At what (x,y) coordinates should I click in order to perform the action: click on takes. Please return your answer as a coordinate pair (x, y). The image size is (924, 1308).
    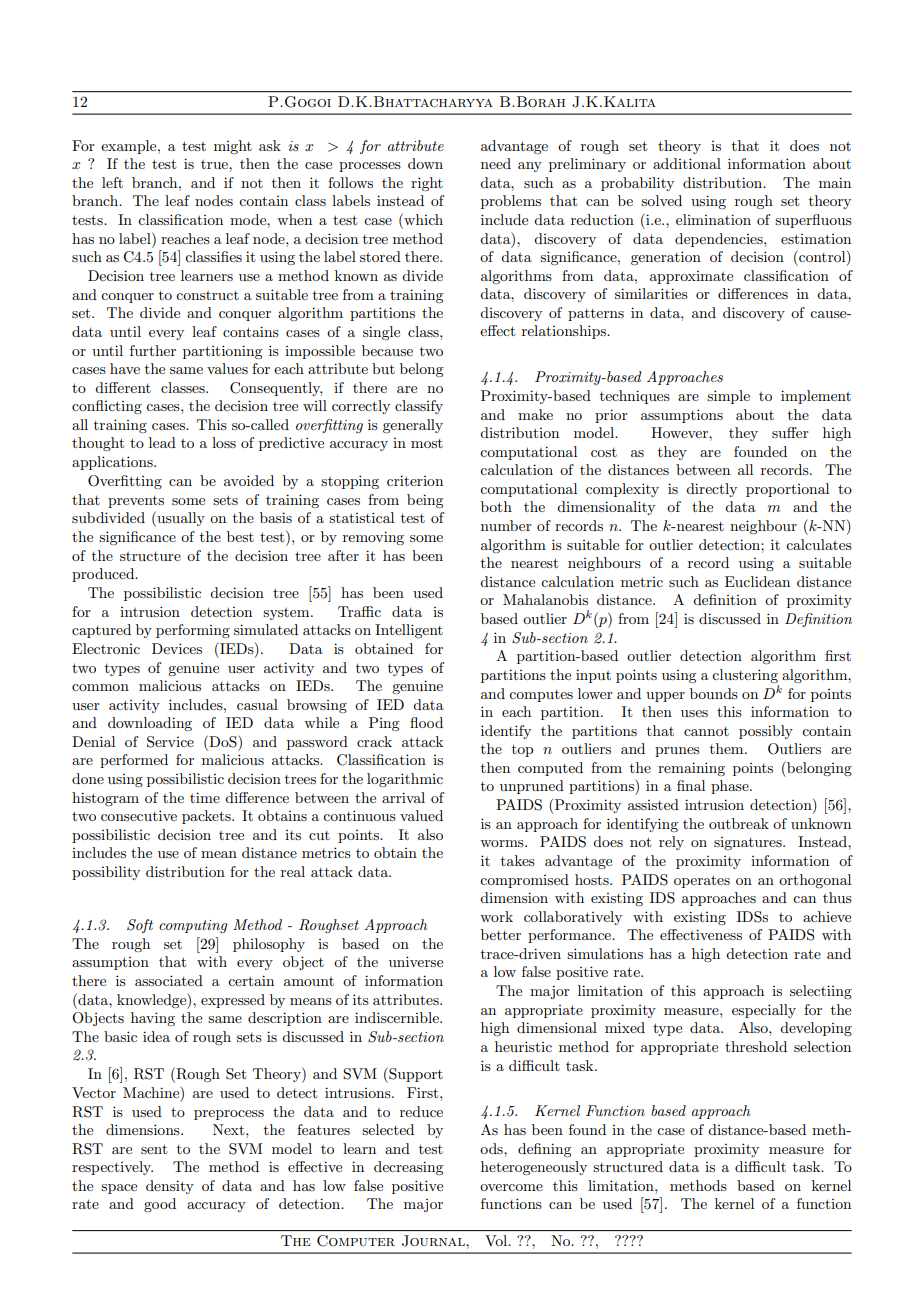
    Looking at the image, I should click on (518, 860).
